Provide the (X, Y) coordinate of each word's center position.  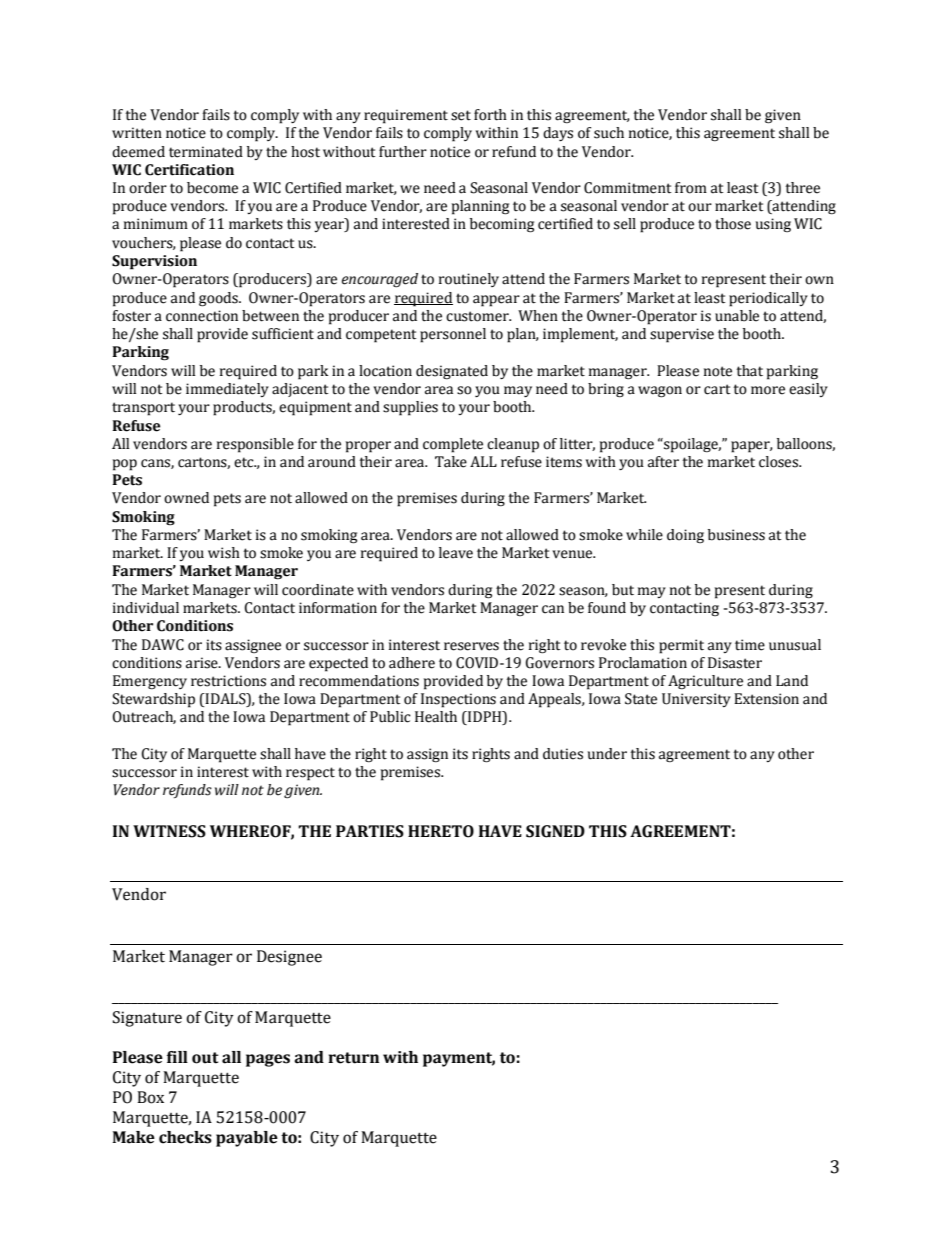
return (353, 1058)
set (461, 115)
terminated (206, 152)
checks (185, 1137)
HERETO (441, 831)
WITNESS (169, 831)
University (696, 700)
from (691, 188)
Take (451, 462)
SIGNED (555, 831)
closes (780, 462)
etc (245, 462)
